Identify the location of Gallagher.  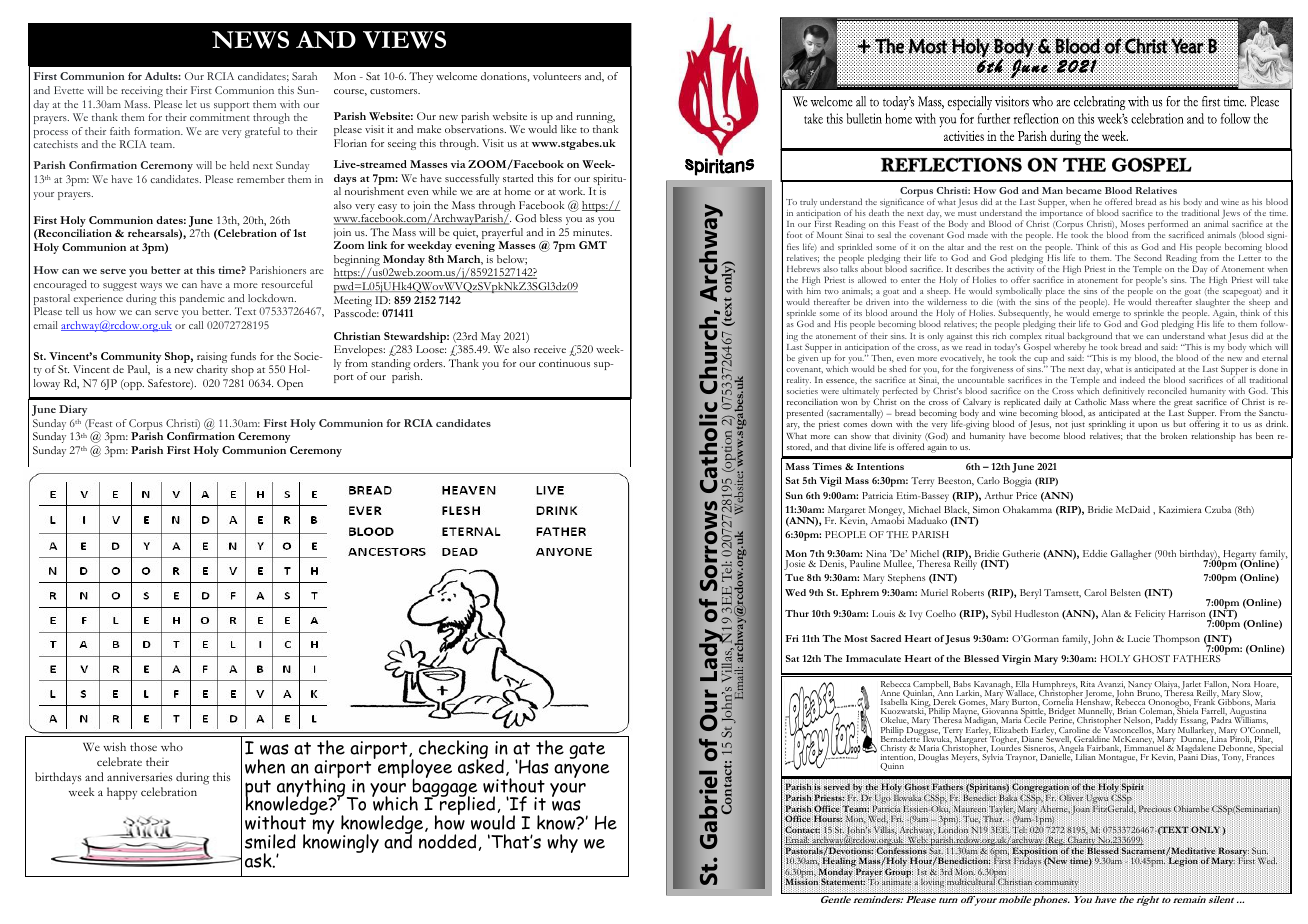
(1130, 555).
